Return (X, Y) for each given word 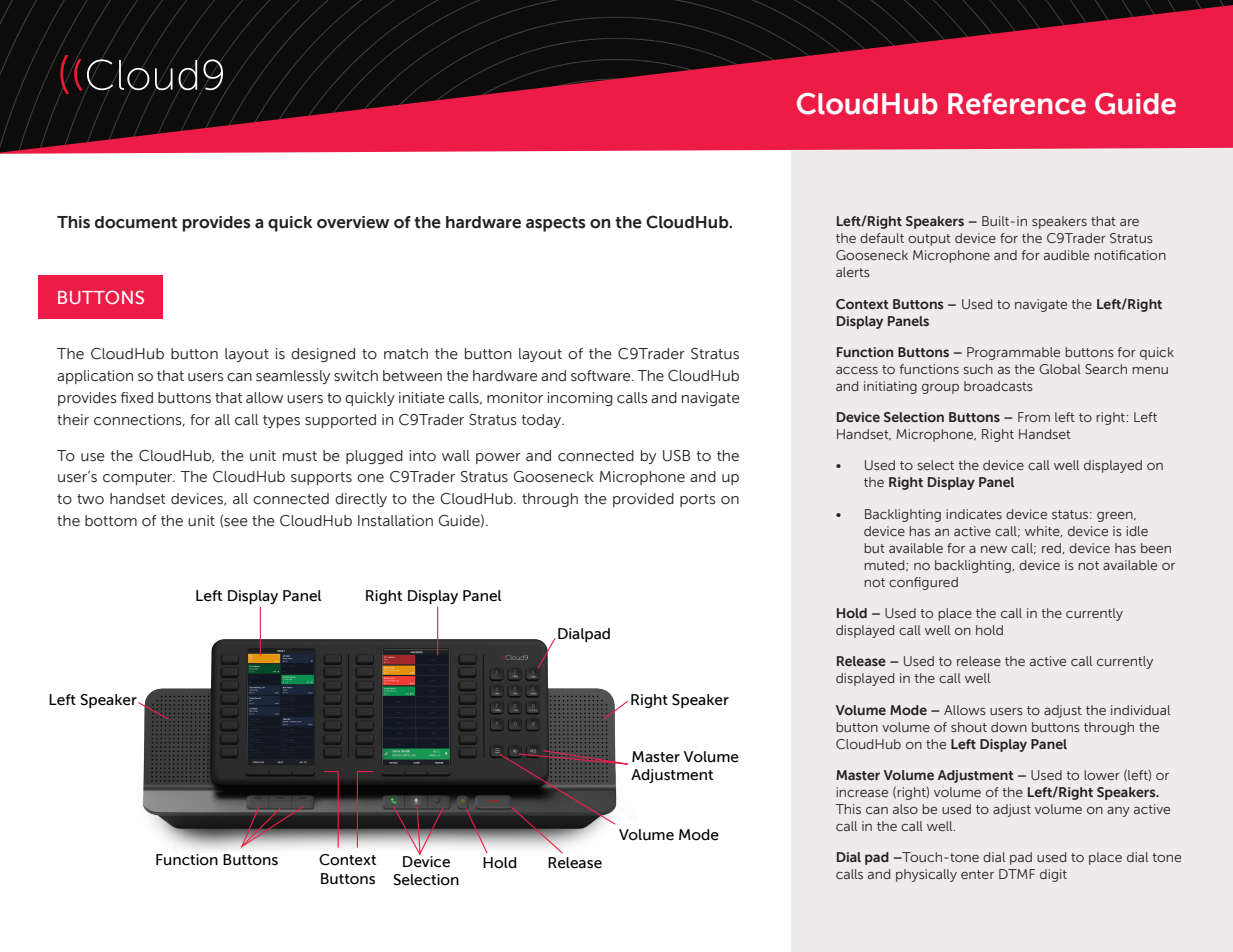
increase (862, 792)
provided (643, 500)
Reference (1017, 104)
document (136, 222)
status (1071, 514)
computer (139, 478)
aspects (556, 224)
